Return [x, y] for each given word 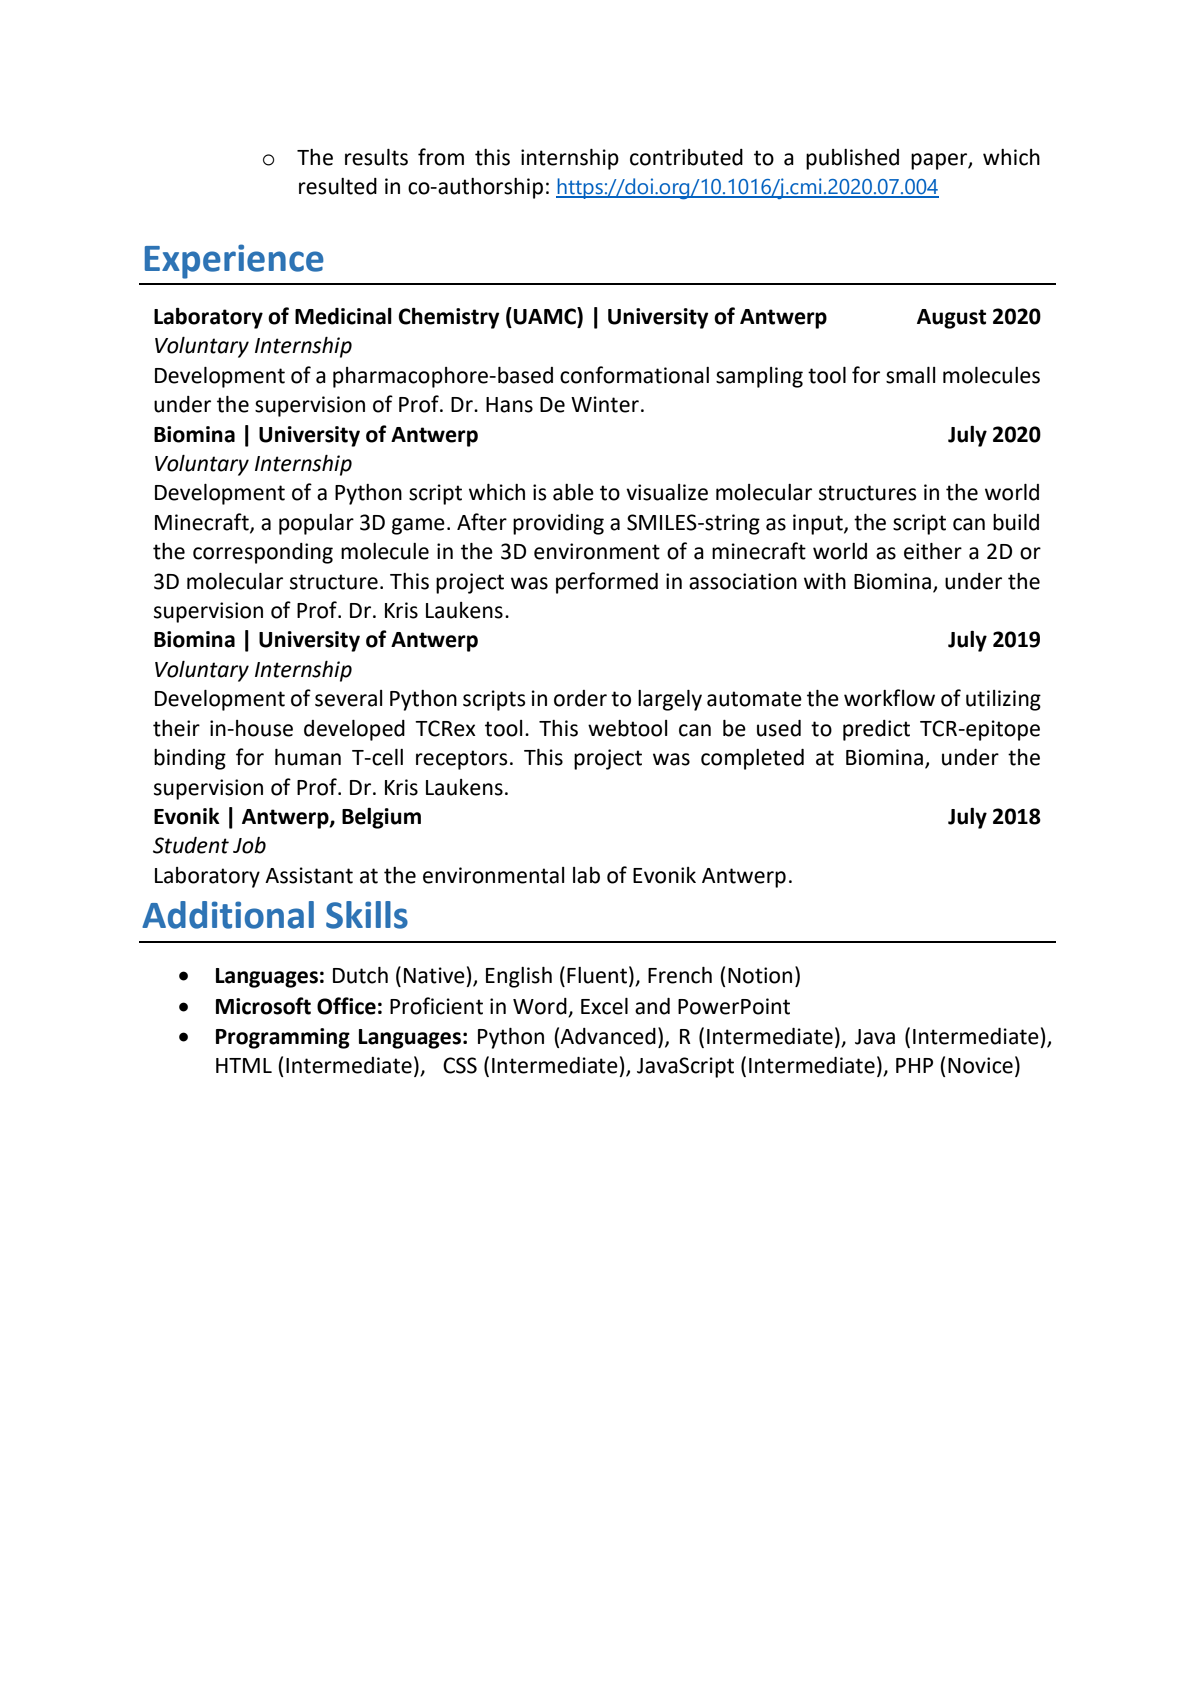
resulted [338, 186]
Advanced [608, 1036]
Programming [283, 1038]
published [852, 159]
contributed [686, 157]
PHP [914, 1065]
